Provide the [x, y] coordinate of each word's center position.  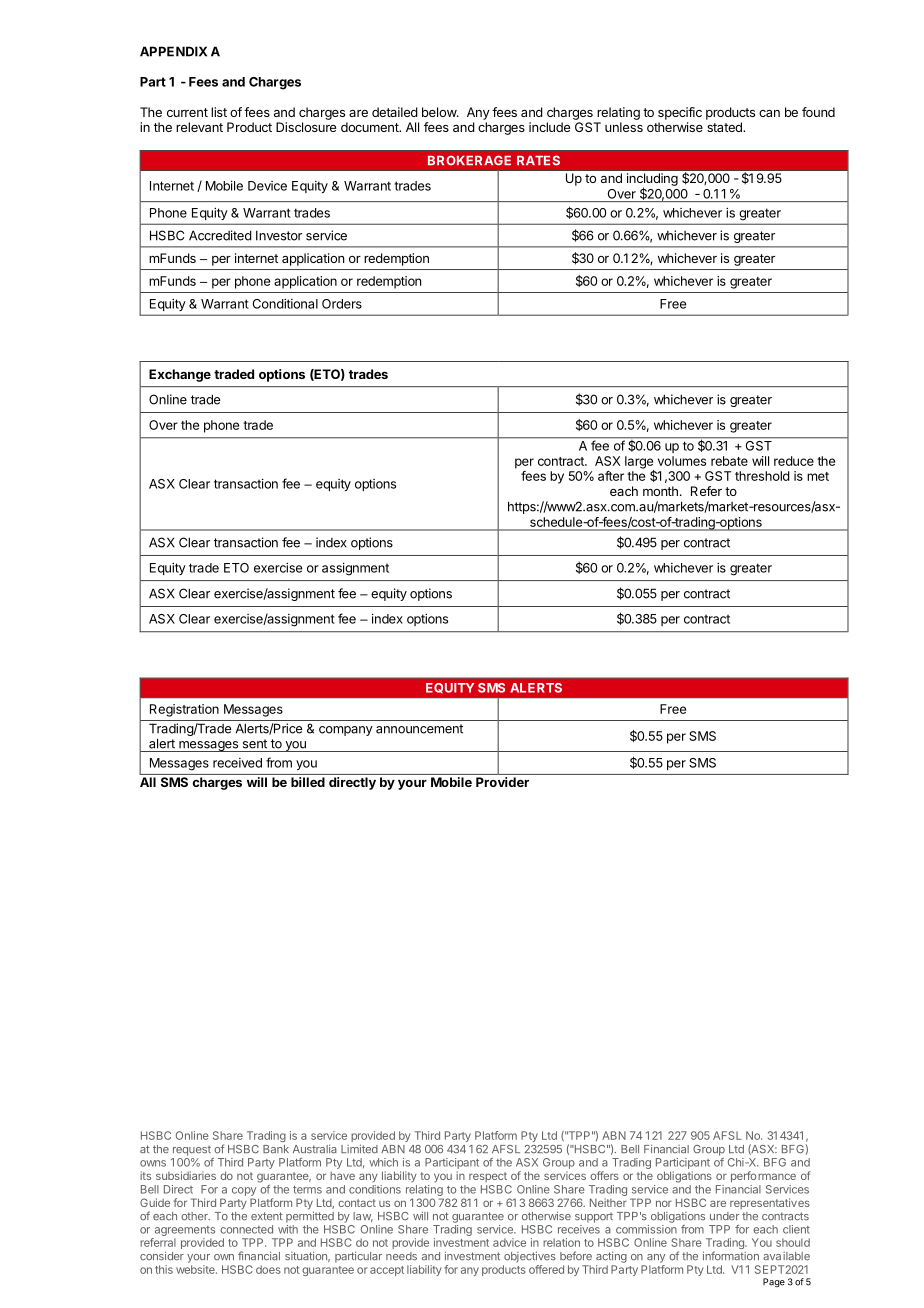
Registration [184, 710]
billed [308, 782]
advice [509, 1242]
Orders [342, 304]
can [769, 113]
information [731, 1256]
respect [488, 1177]
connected [246, 1229]
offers [604, 1175]
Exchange [180, 375]
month [660, 491]
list [219, 112]
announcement [419, 729]
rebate [729, 461]
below [440, 112]
